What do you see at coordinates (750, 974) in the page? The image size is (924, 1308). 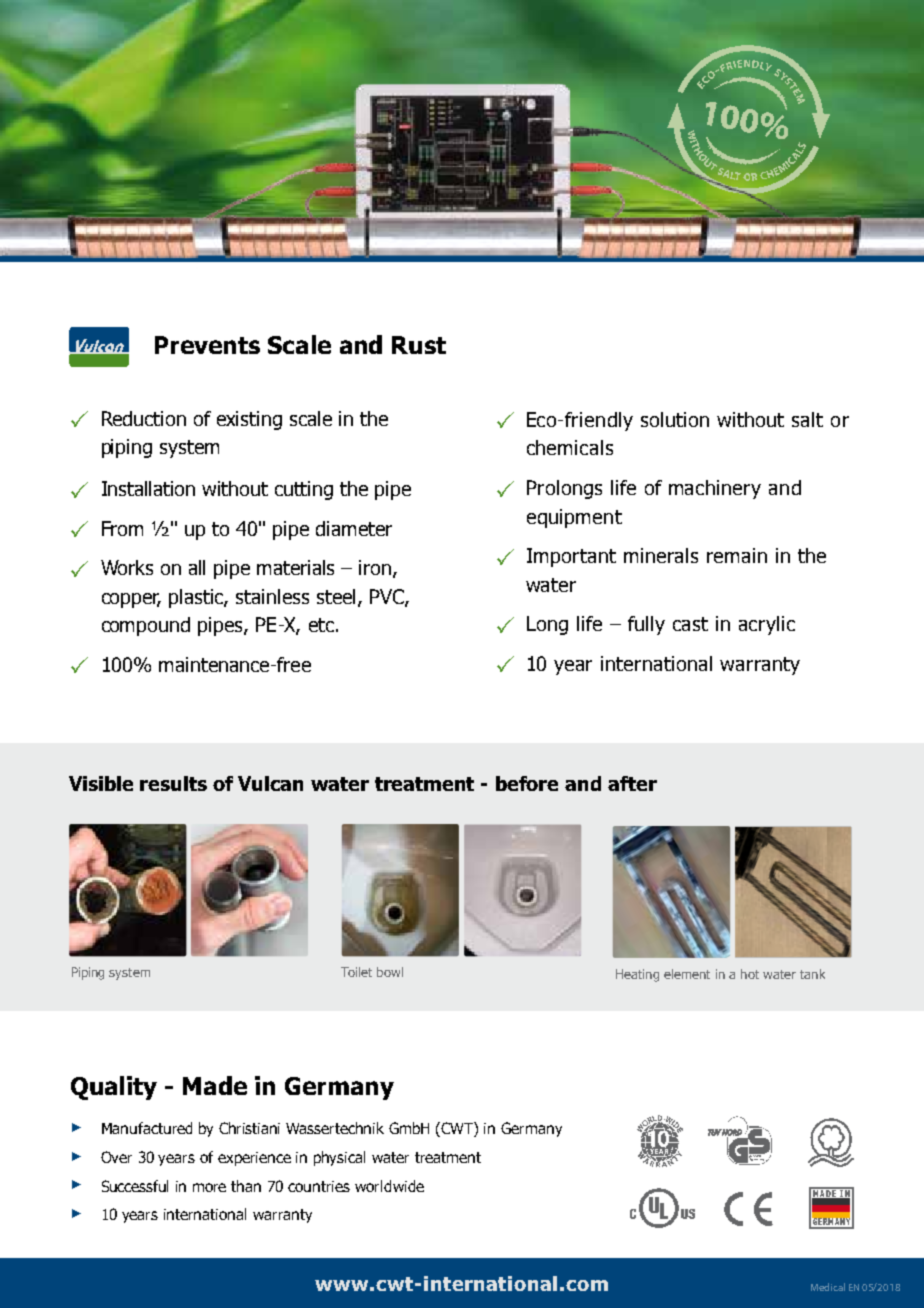 I see `hot` at bounding box center [750, 974].
